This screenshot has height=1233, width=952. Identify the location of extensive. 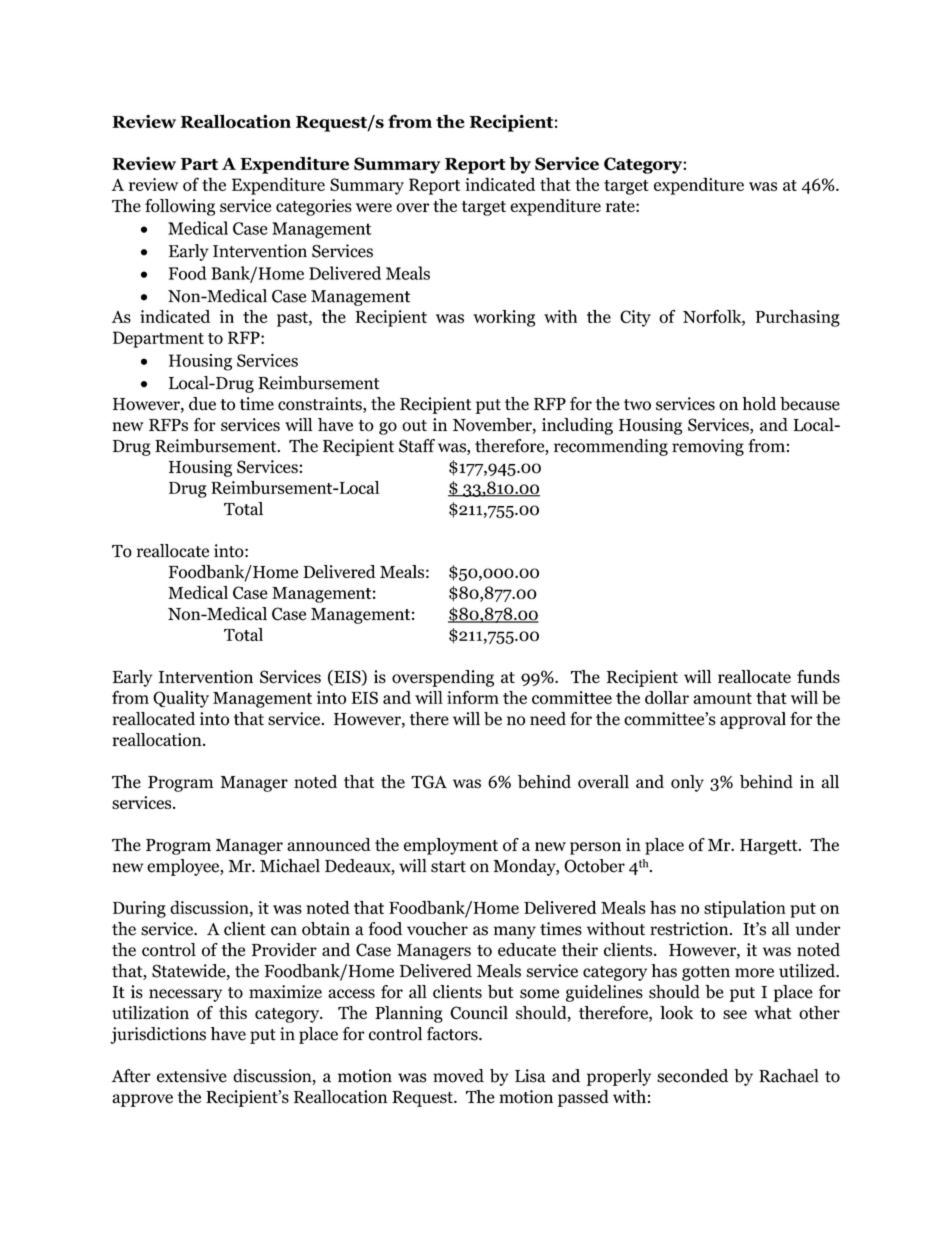
(192, 1076).
